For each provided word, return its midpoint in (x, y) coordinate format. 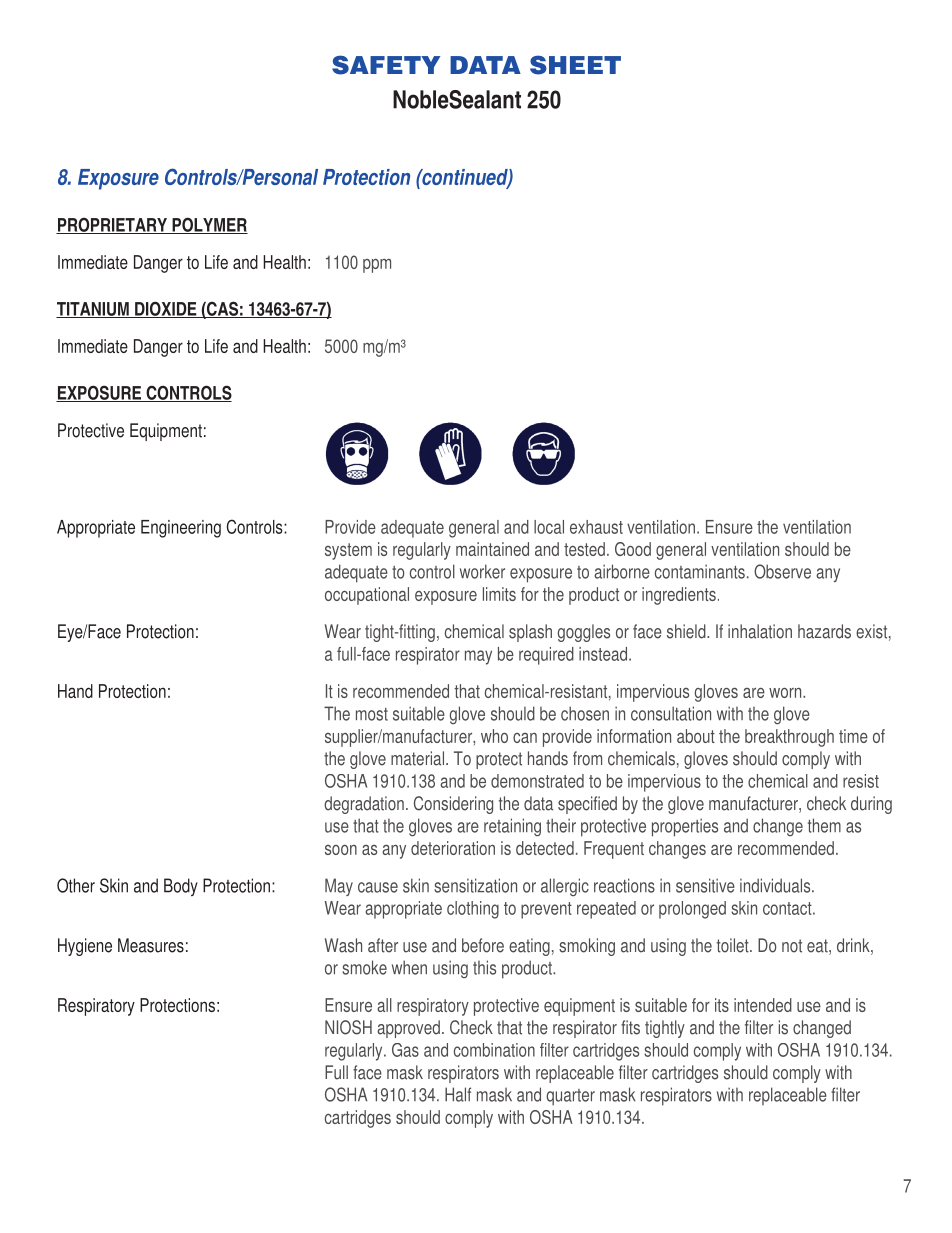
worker (482, 571)
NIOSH (348, 1027)
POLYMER (209, 225)
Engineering (181, 529)
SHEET (575, 65)
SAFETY (386, 65)
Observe (782, 571)
